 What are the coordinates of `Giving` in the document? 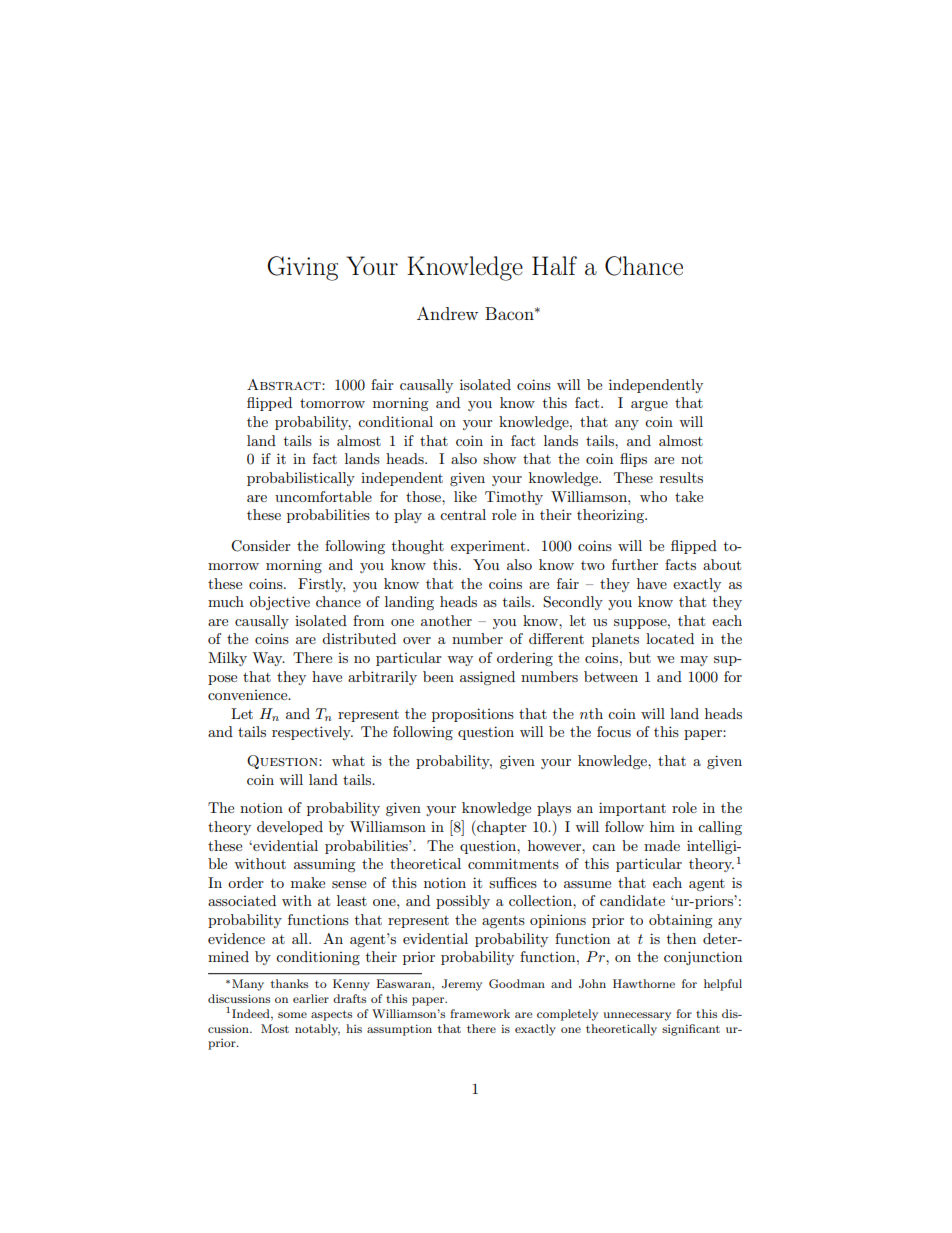 It's located at (302, 268).
